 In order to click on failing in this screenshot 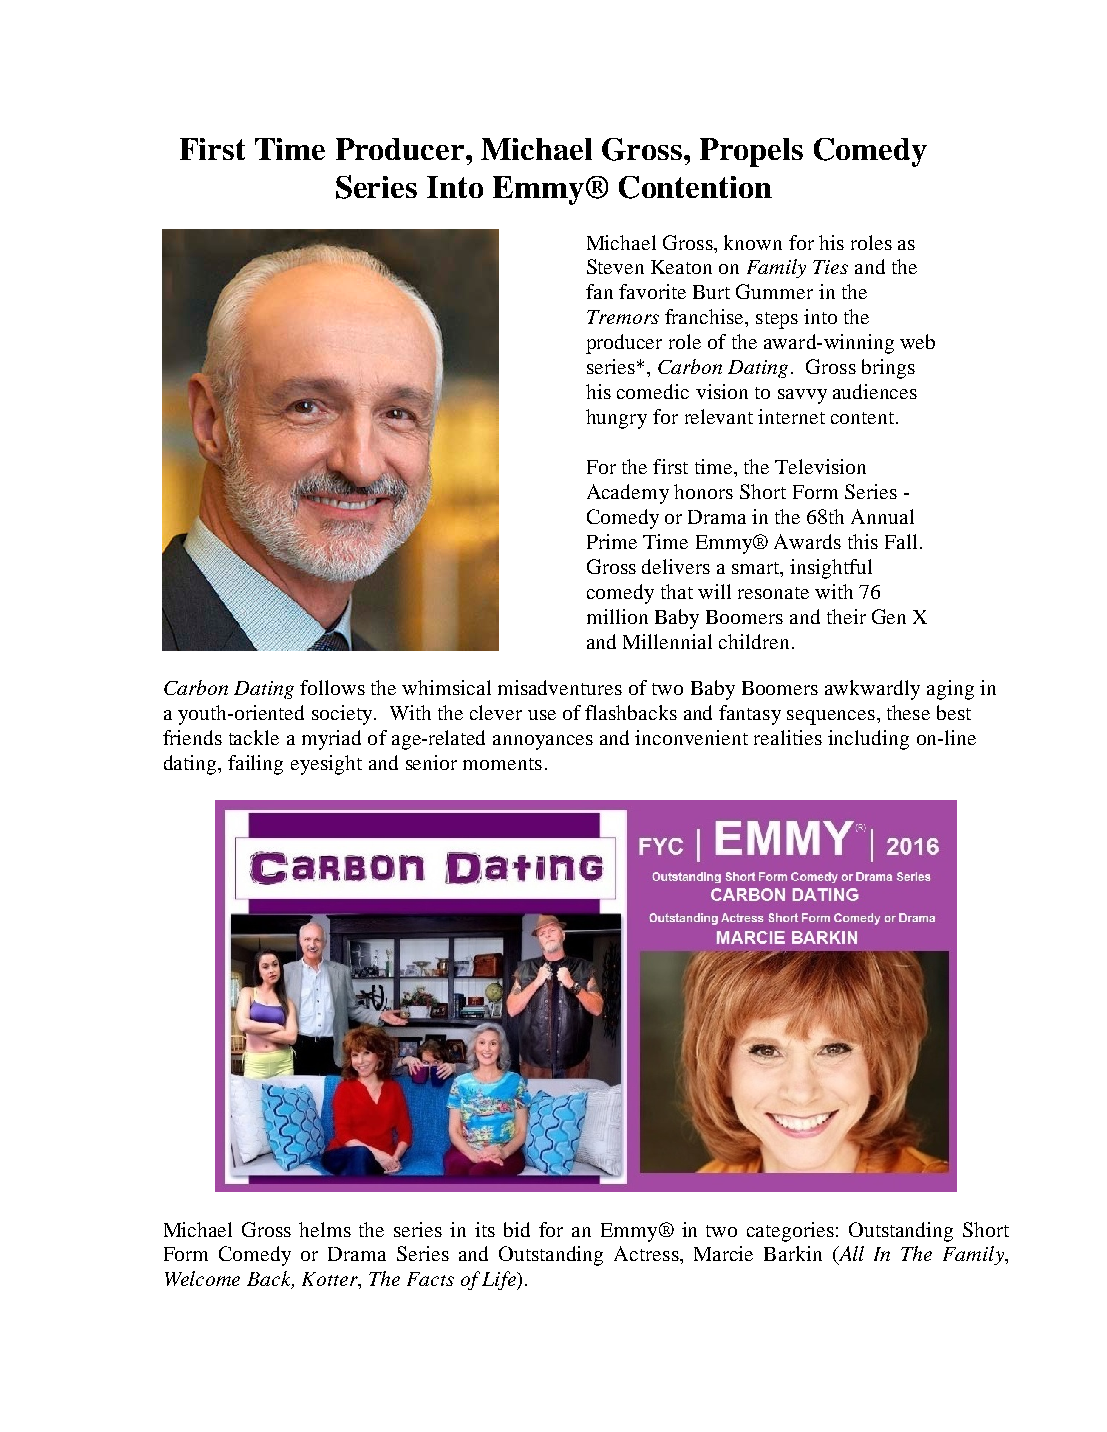, I will do `click(255, 765)`.
